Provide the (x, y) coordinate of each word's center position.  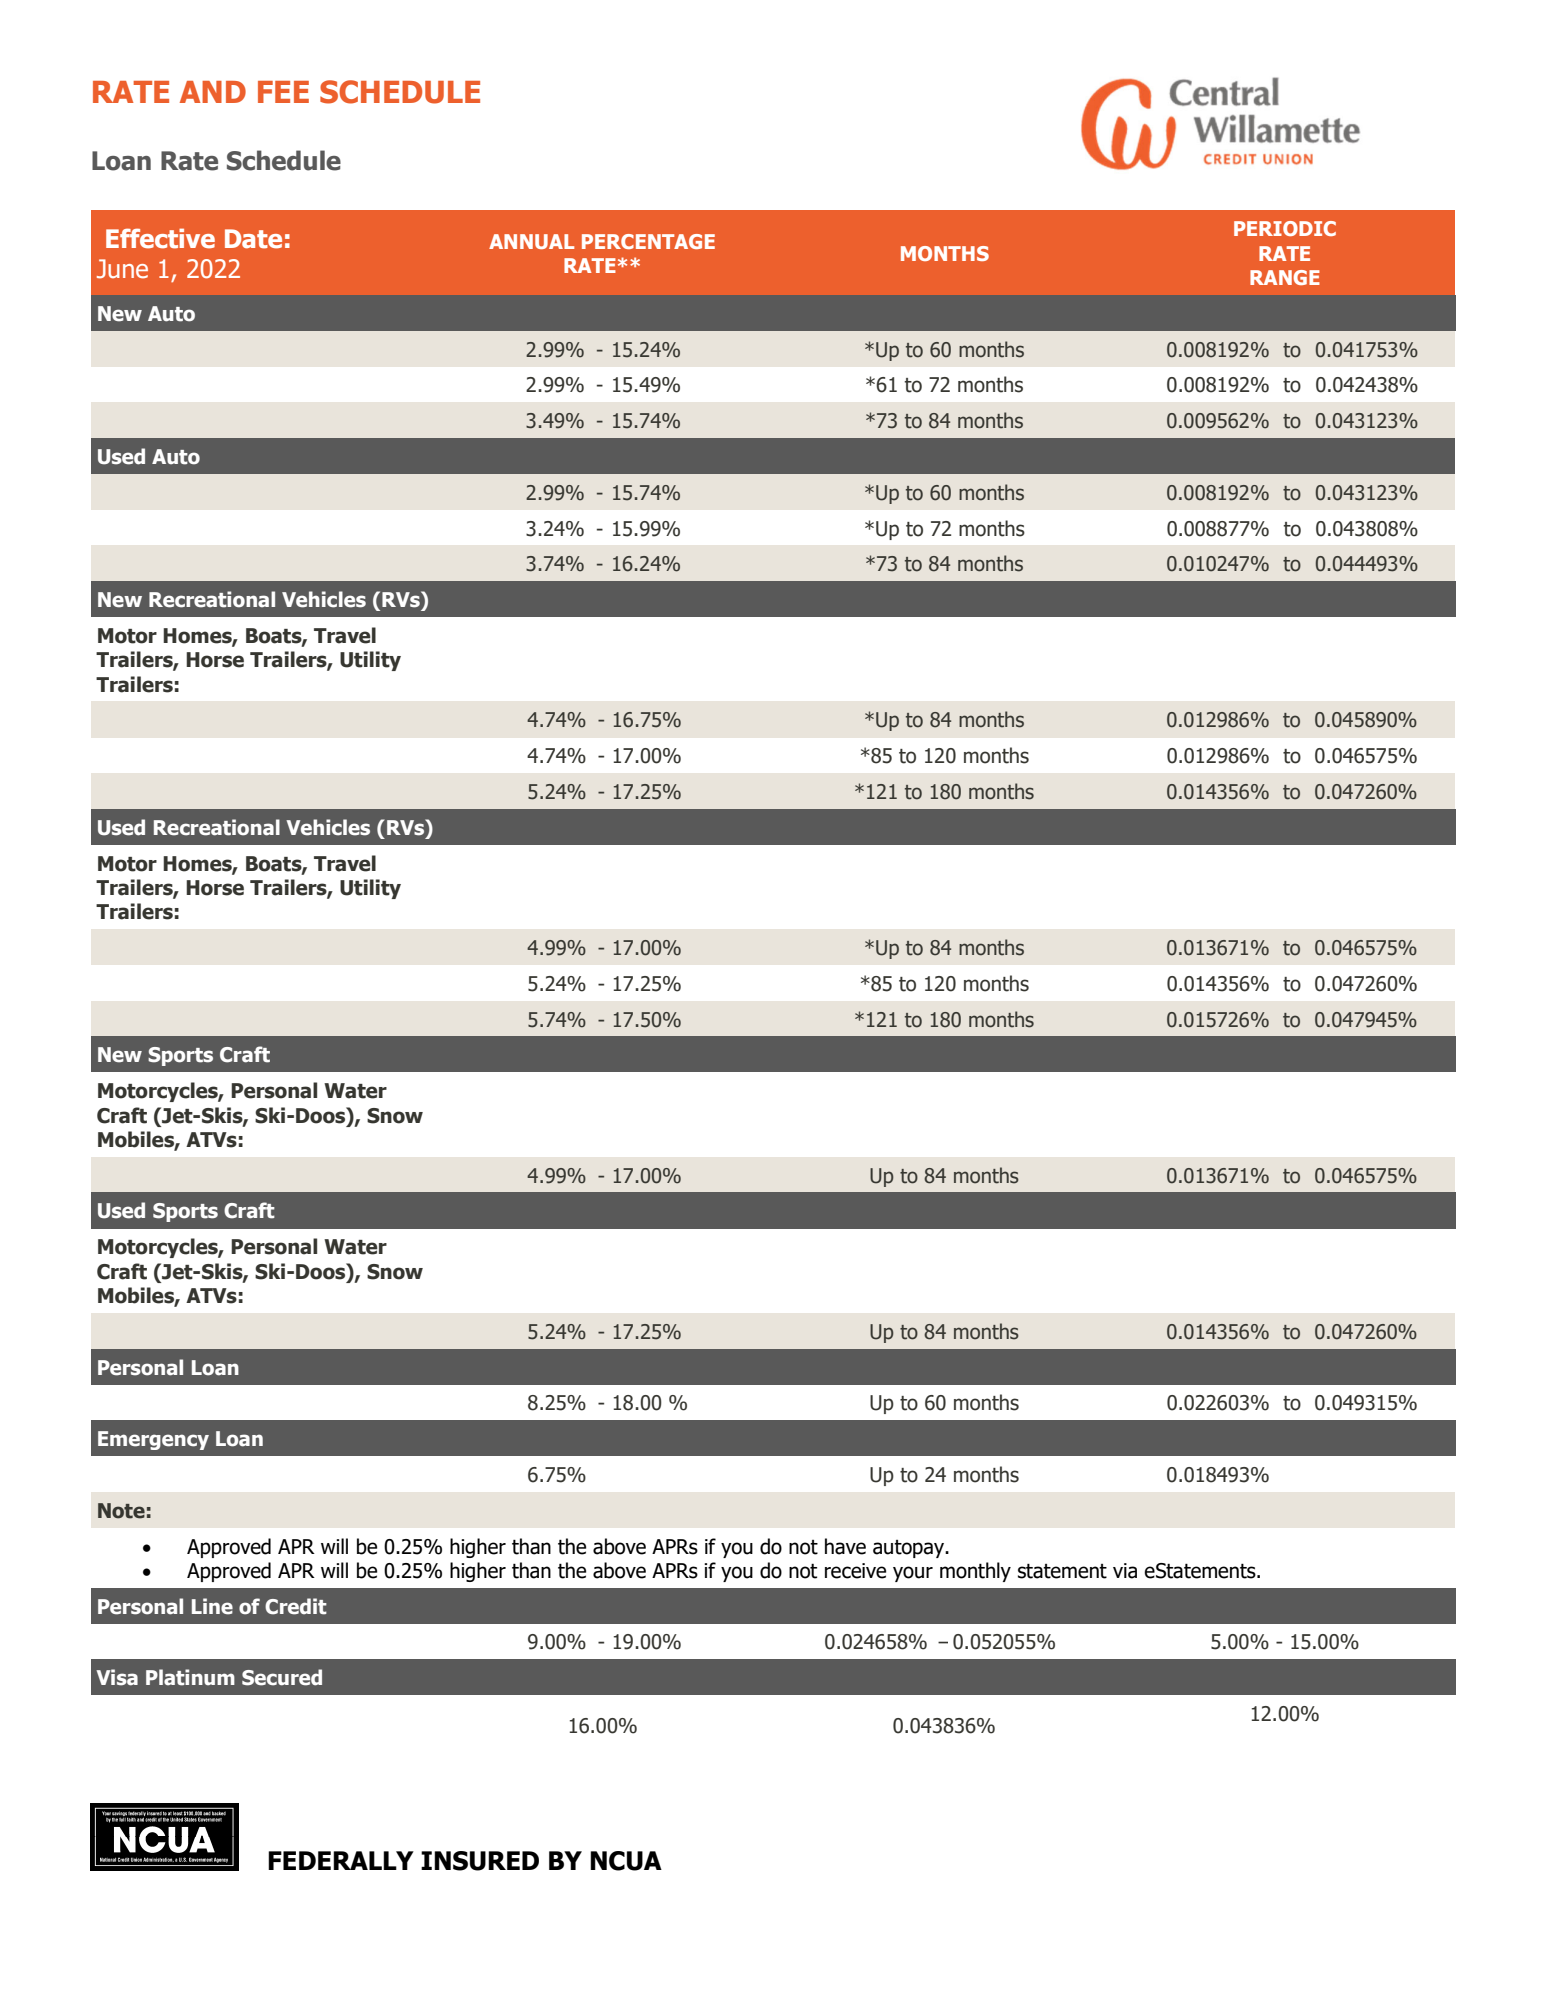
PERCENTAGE (648, 241)
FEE (283, 92)
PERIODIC (1285, 228)
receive (855, 1571)
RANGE (1285, 277)
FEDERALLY (341, 1860)
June (122, 269)
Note (121, 1511)
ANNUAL (531, 241)
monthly (975, 1572)
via (1125, 1571)
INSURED (480, 1861)
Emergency (153, 1440)
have (845, 1546)
